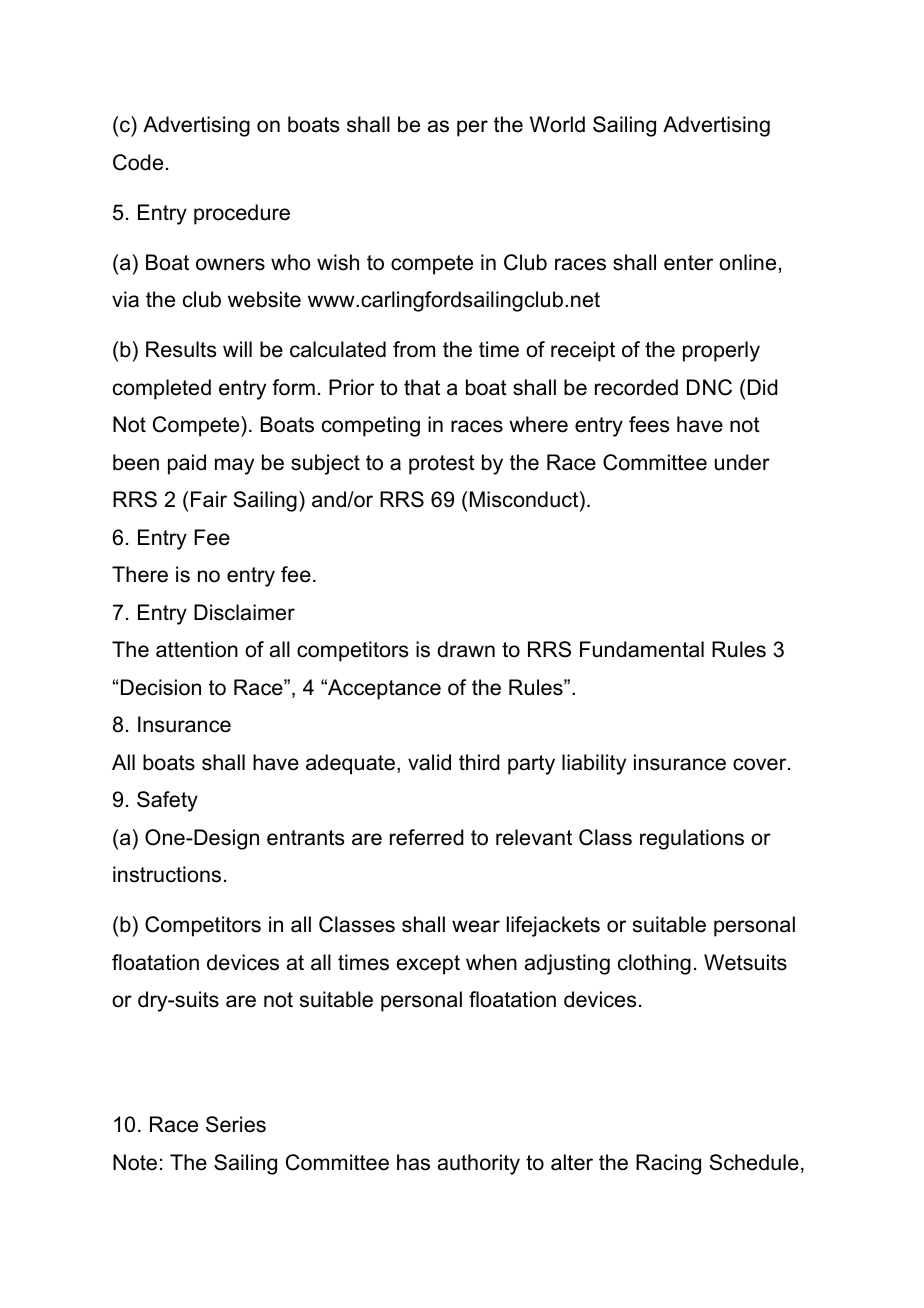 This screenshot has width=924, height=1308. Describe the element at coordinates (688, 263) in the screenshot. I see `enter` at that location.
